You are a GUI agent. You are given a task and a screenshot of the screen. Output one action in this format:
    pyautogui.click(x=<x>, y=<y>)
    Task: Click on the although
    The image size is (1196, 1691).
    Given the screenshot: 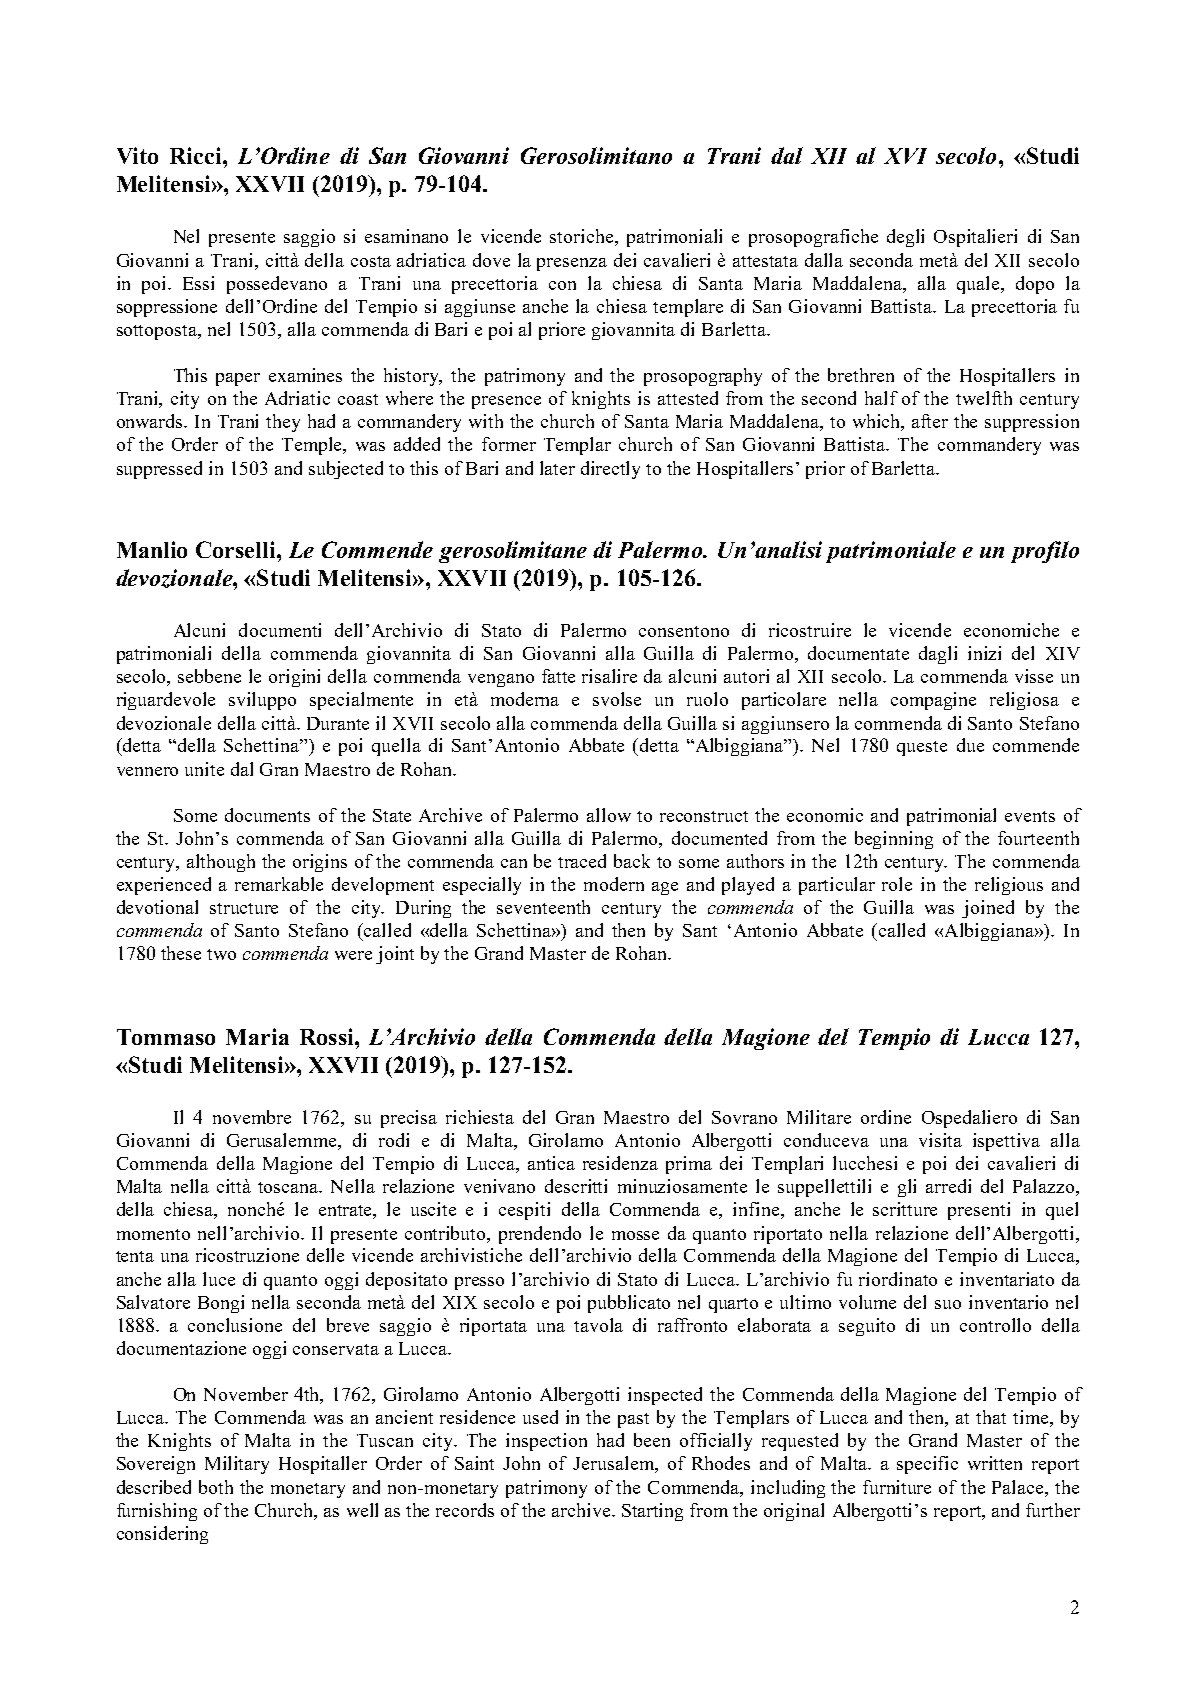 What is the action you would take?
    pyautogui.click(x=221, y=863)
